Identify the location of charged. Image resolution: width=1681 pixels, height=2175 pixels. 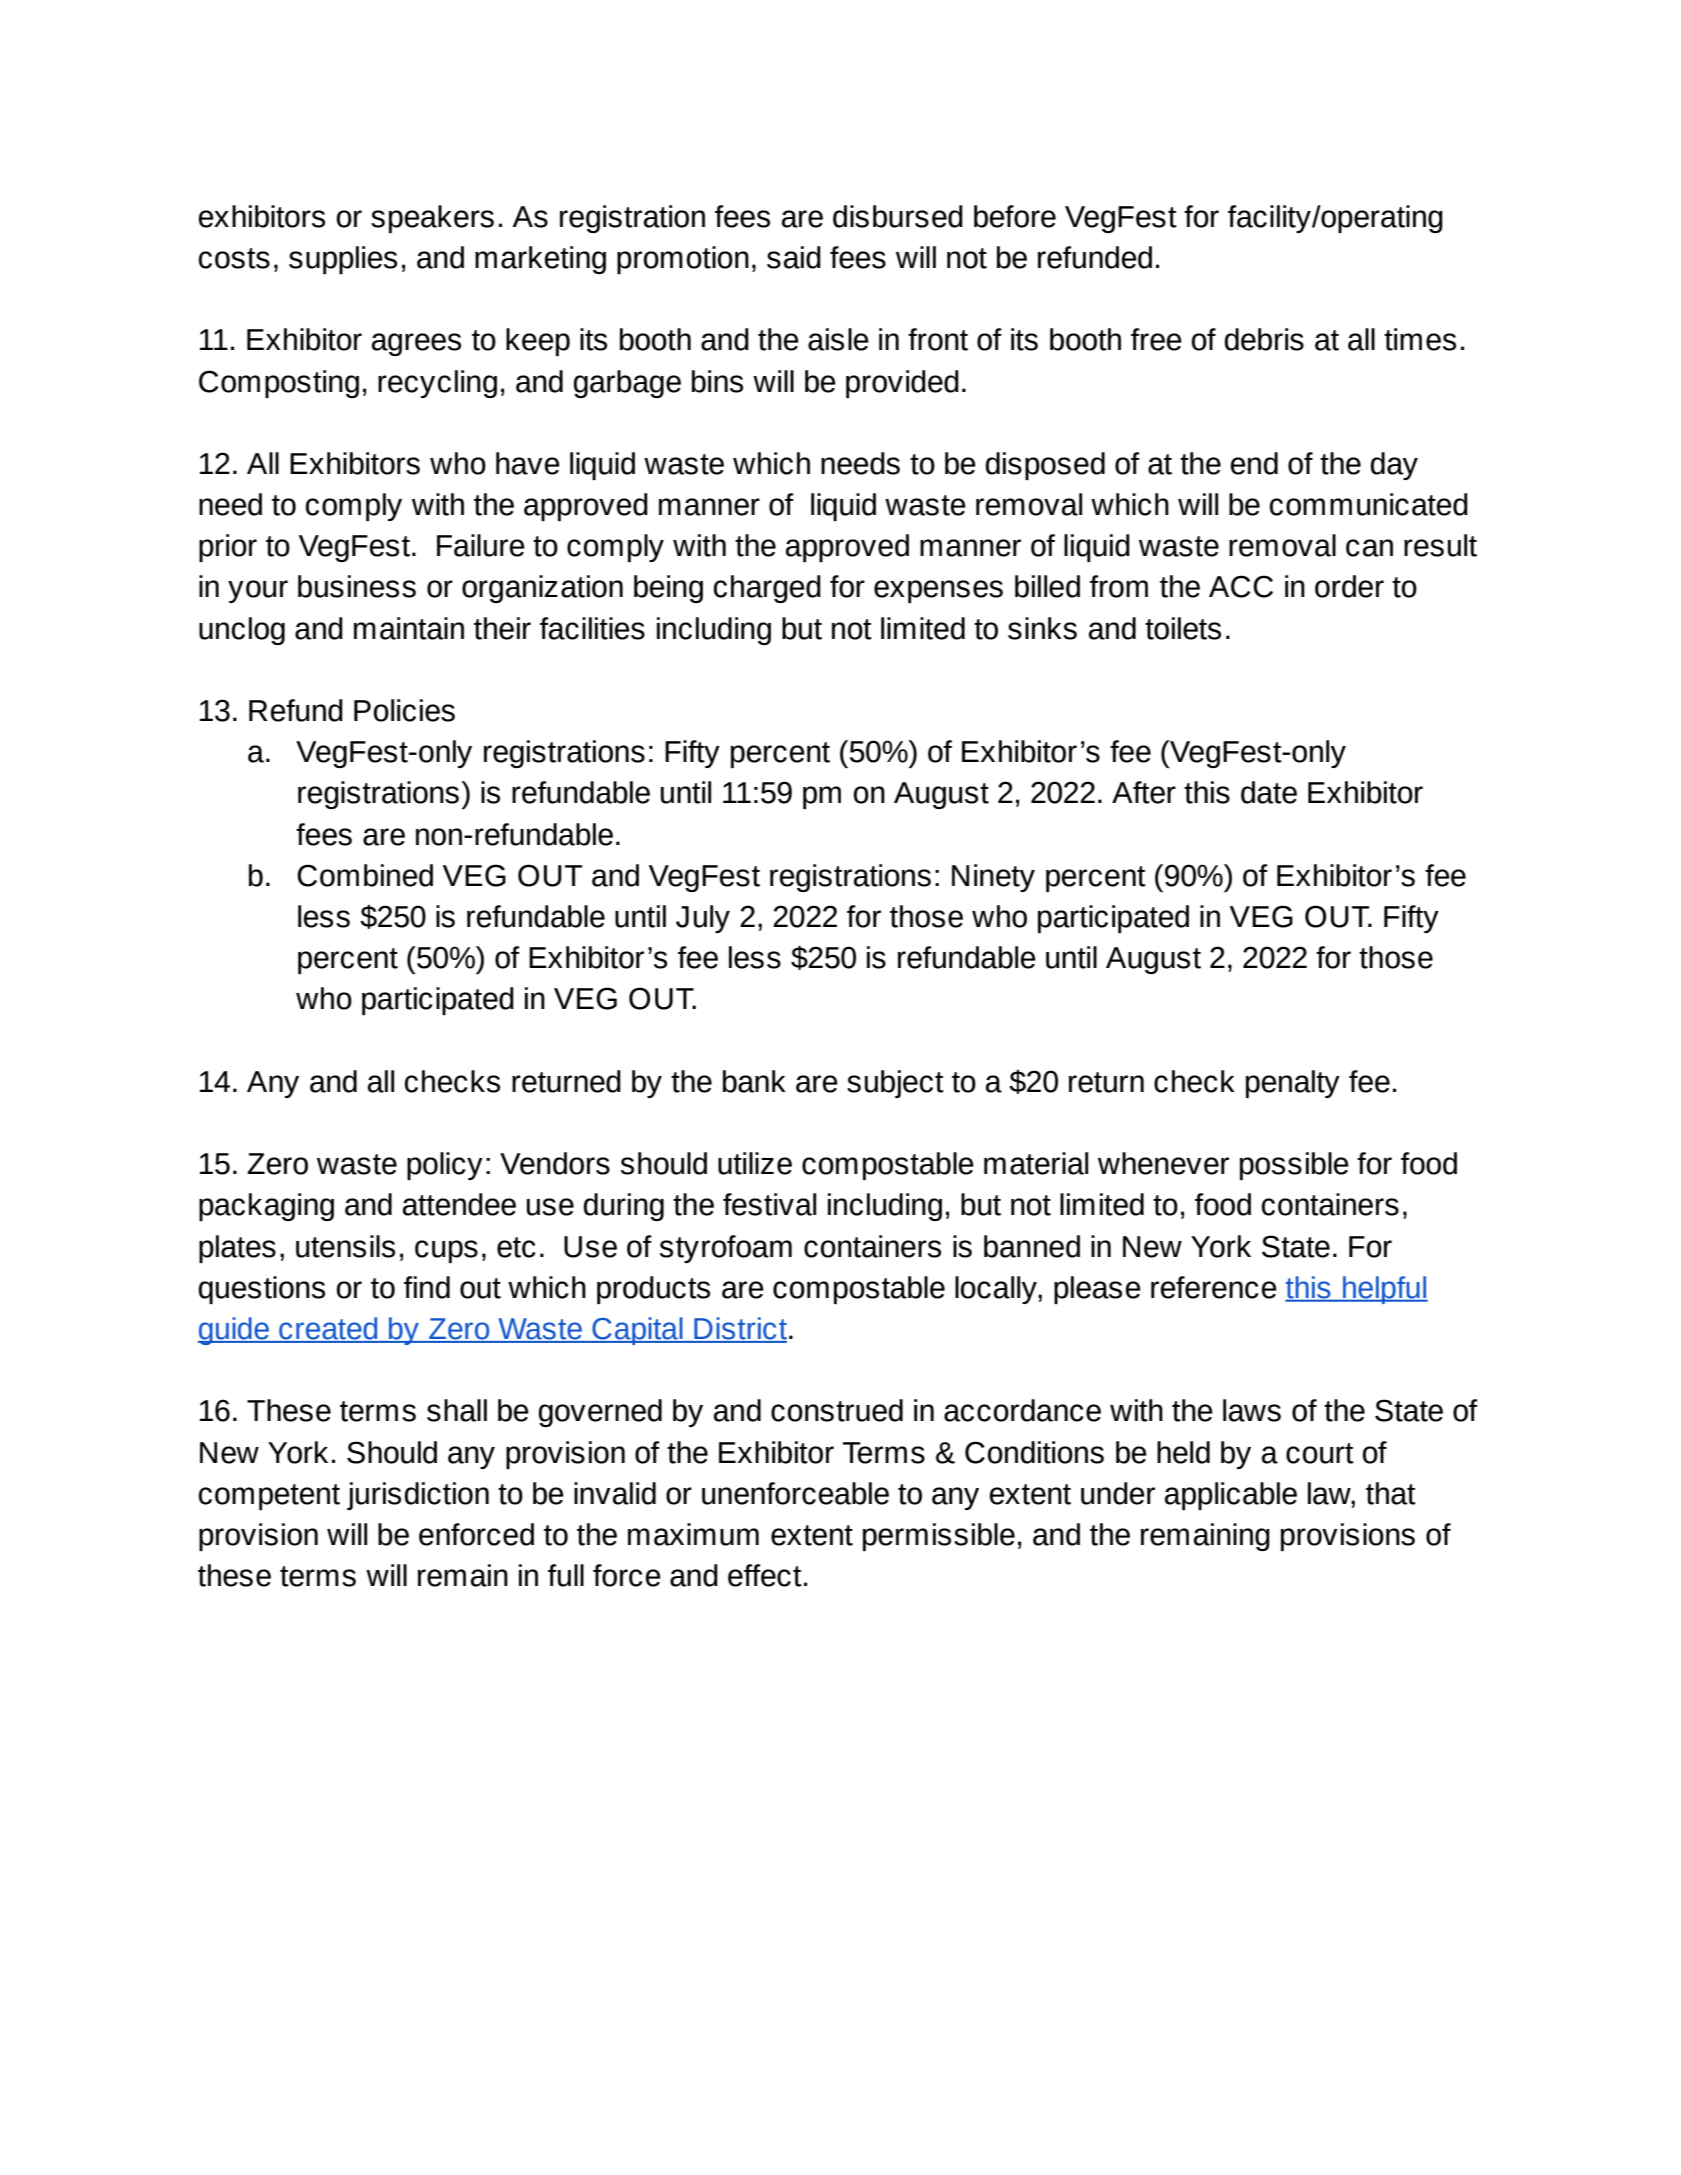
(767, 589).
